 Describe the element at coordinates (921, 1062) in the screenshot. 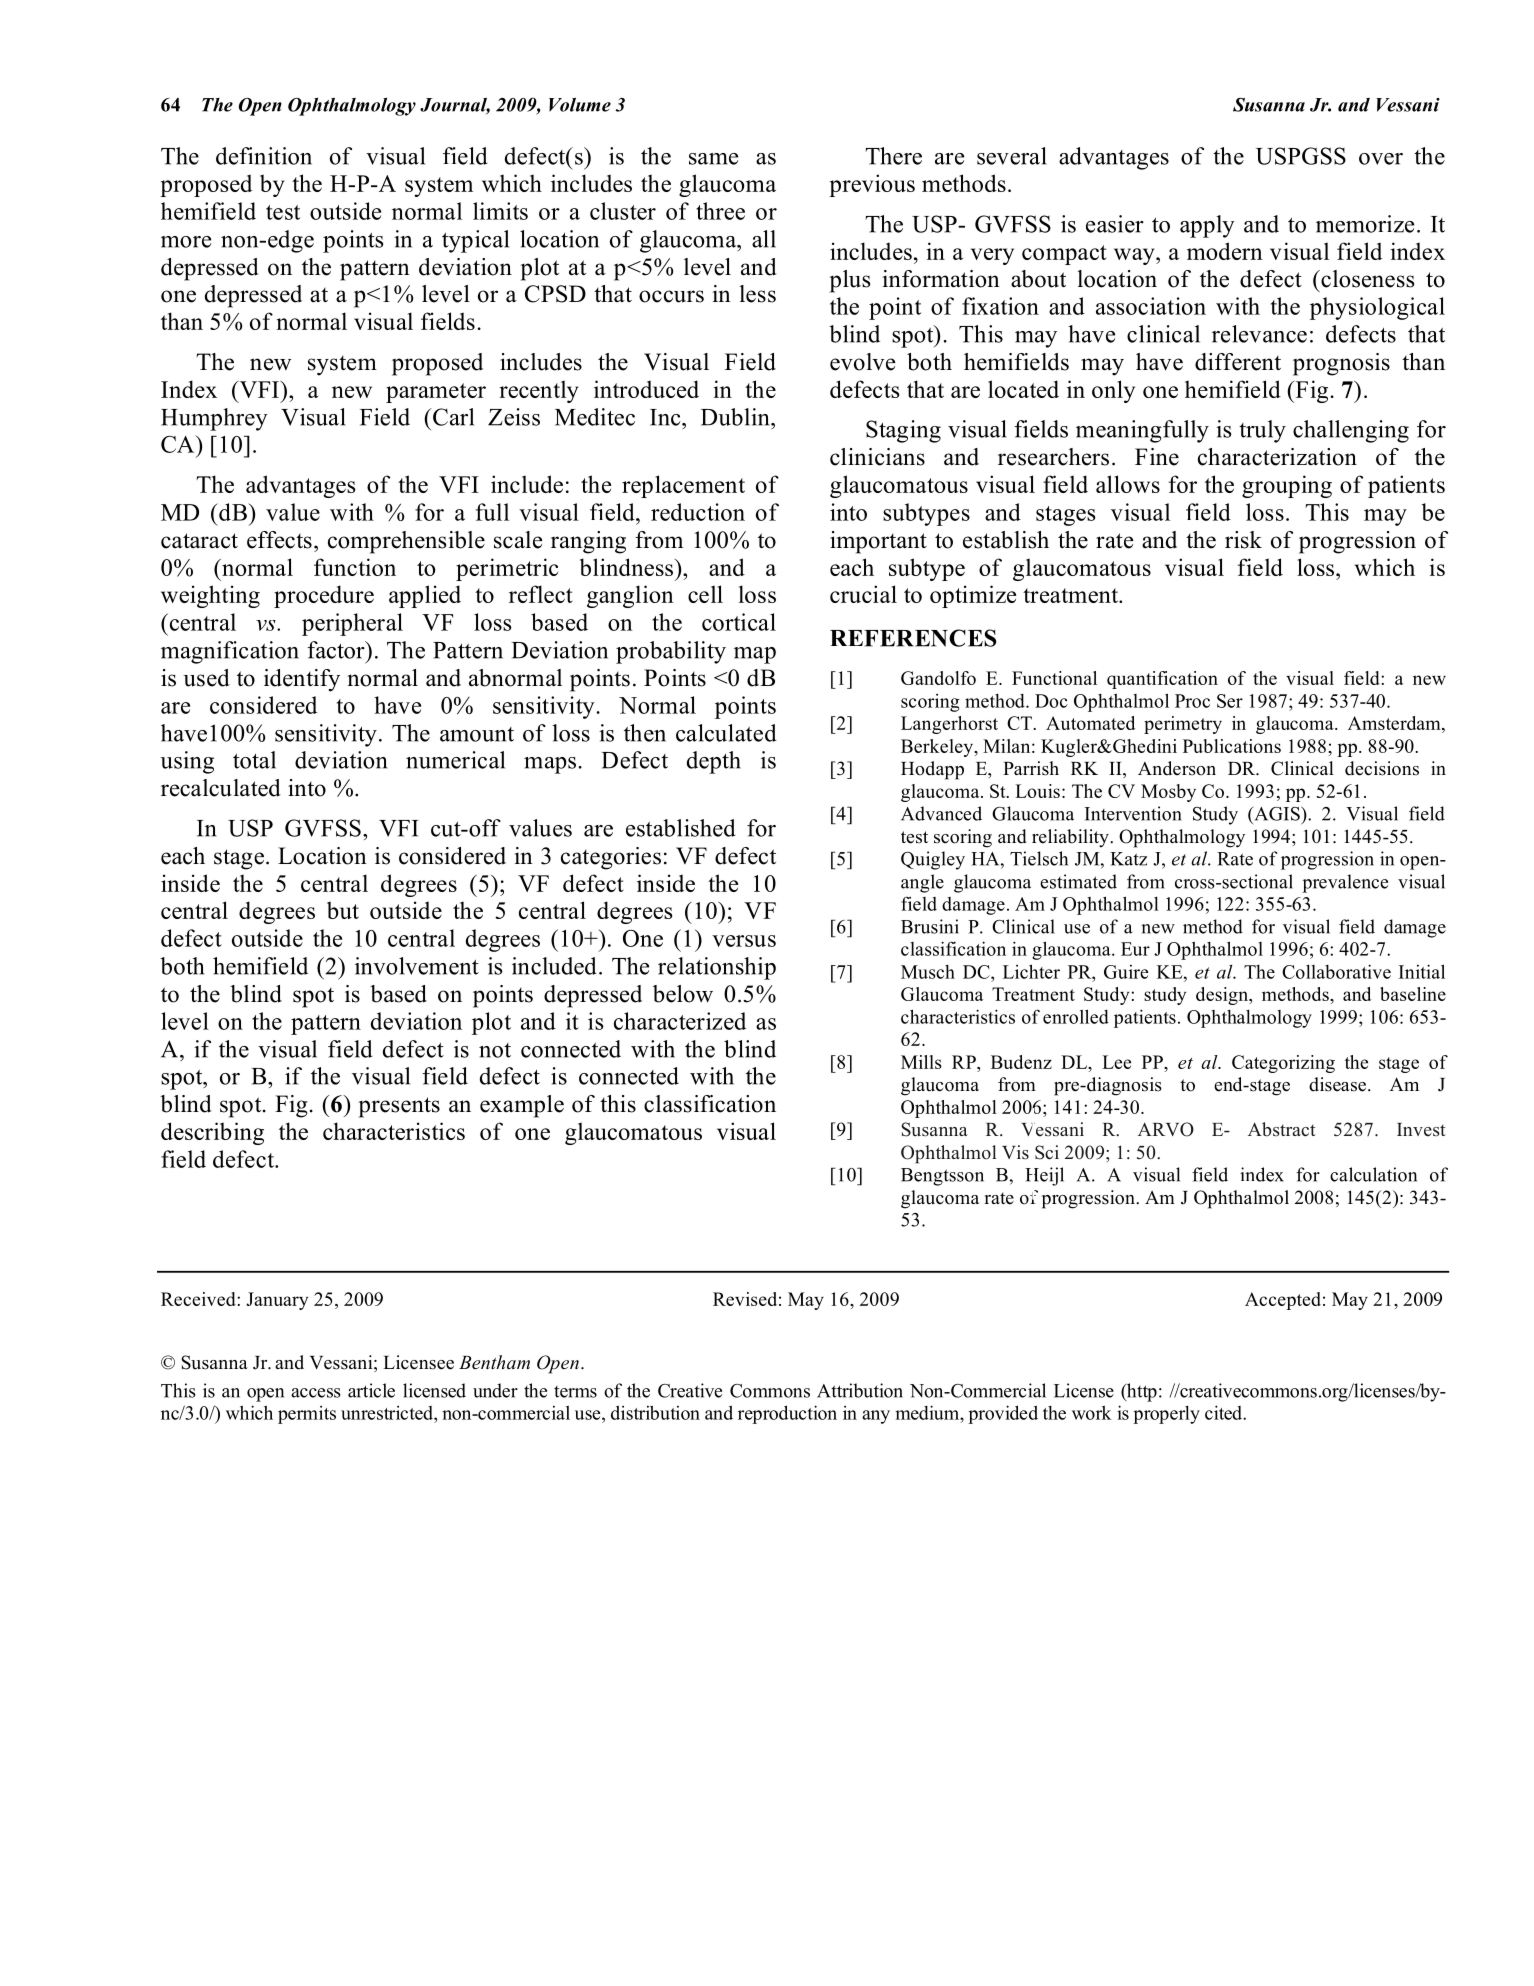

I see `Mills` at that location.
